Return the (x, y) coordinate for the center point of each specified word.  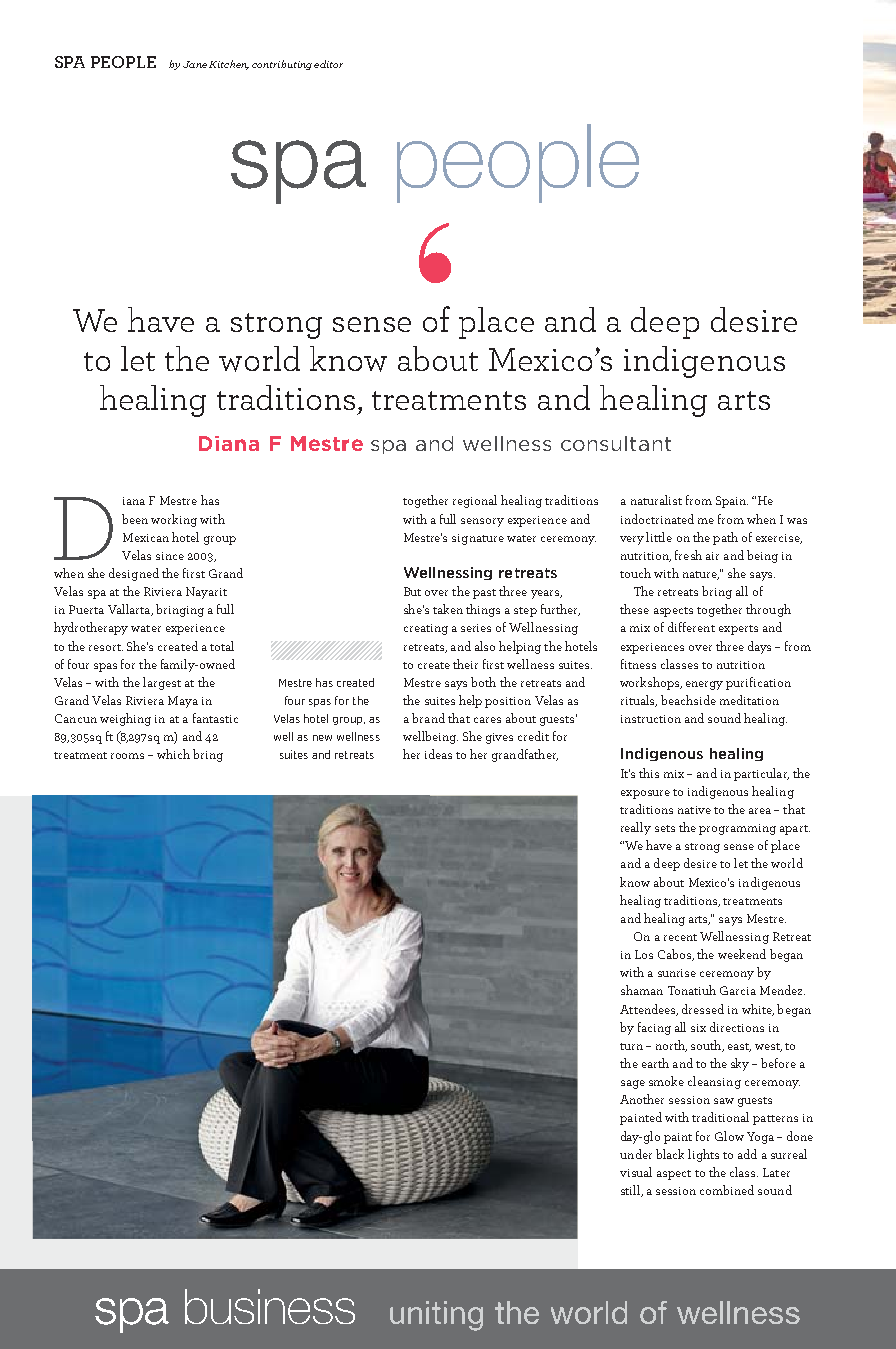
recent (680, 937)
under (636, 1154)
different (691, 627)
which (173, 754)
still (632, 1191)
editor (328, 64)
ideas (438, 754)
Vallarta (130, 610)
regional (475, 501)
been (135, 519)
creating (426, 629)
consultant (616, 443)
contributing (282, 65)
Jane (195, 64)
